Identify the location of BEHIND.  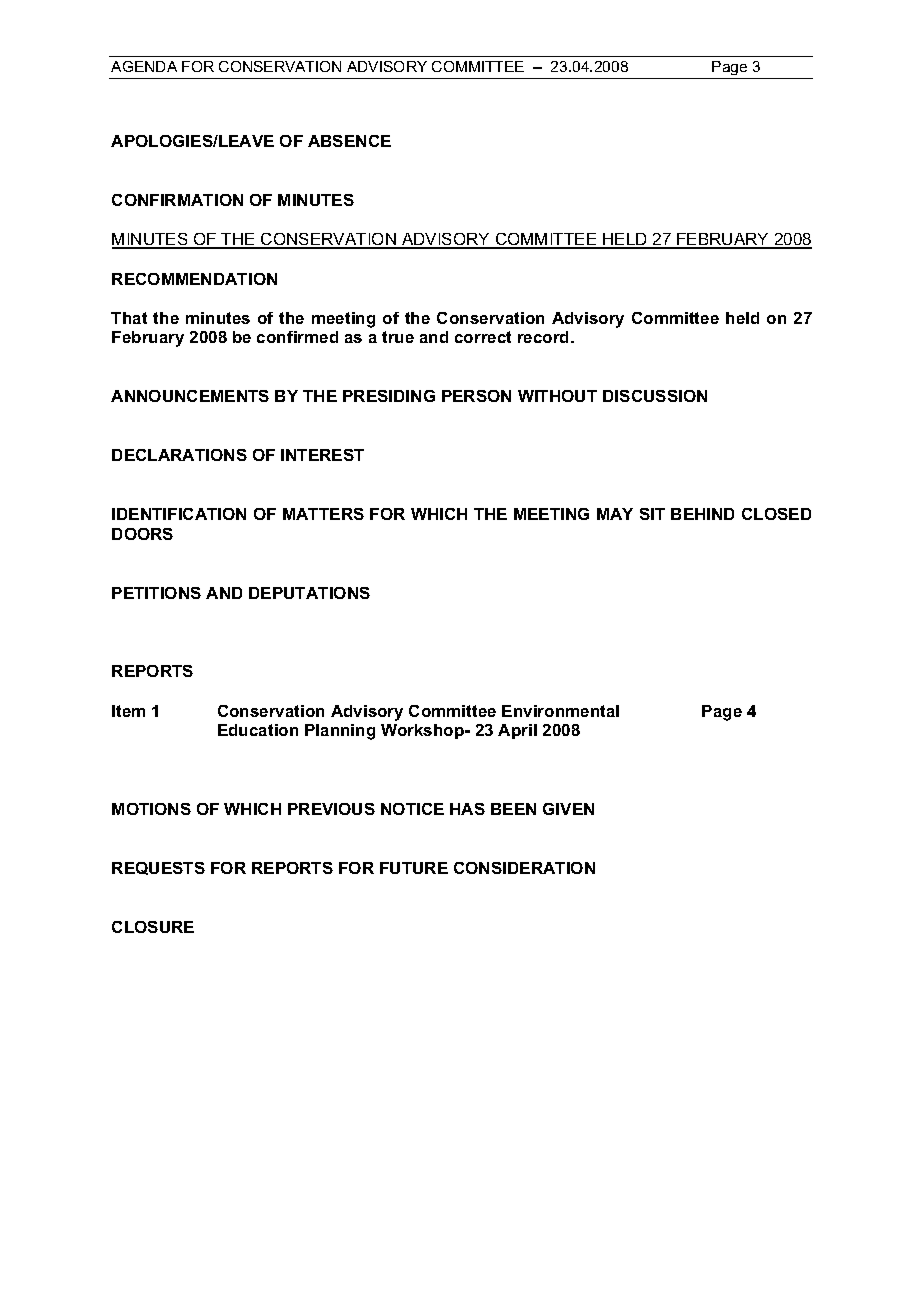
(702, 514).
